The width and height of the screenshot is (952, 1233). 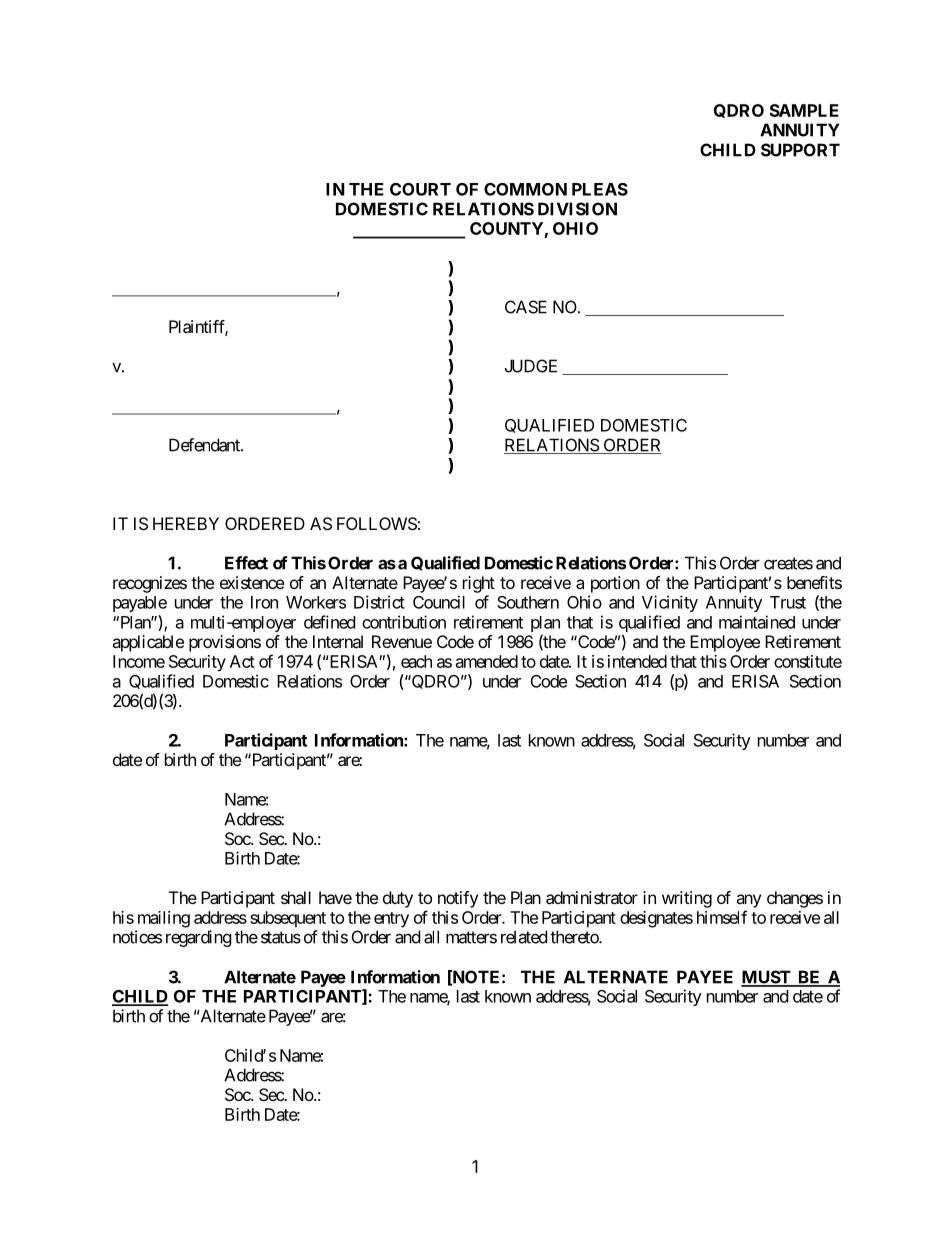 I want to click on SUPPORT, so click(x=800, y=150).
